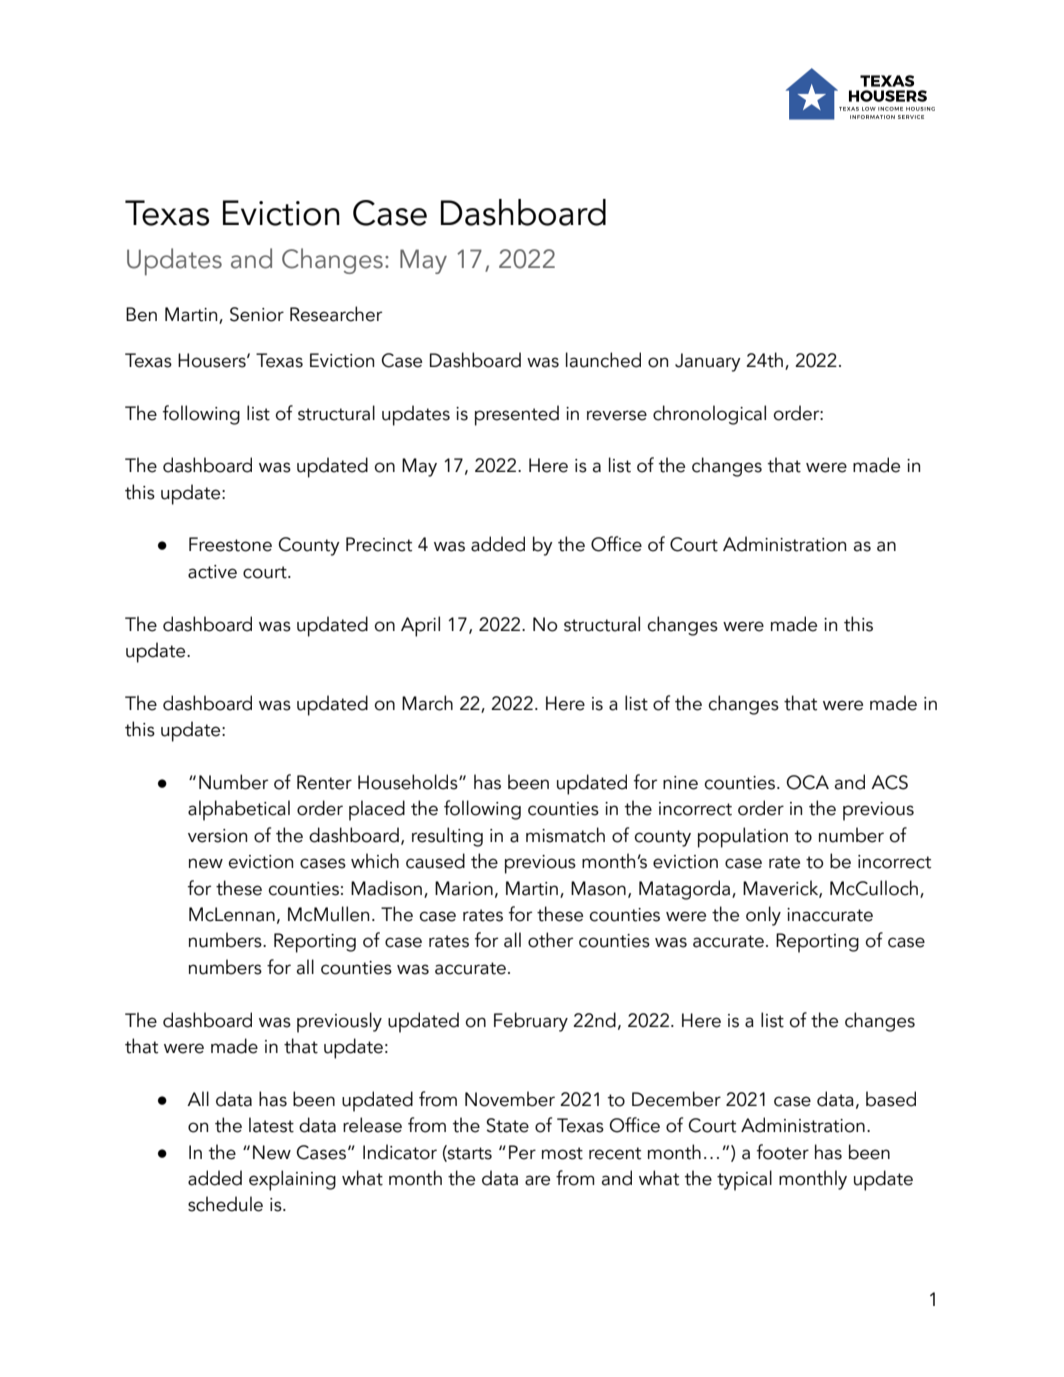 The image size is (1064, 1377). I want to click on are, so click(537, 1180).
